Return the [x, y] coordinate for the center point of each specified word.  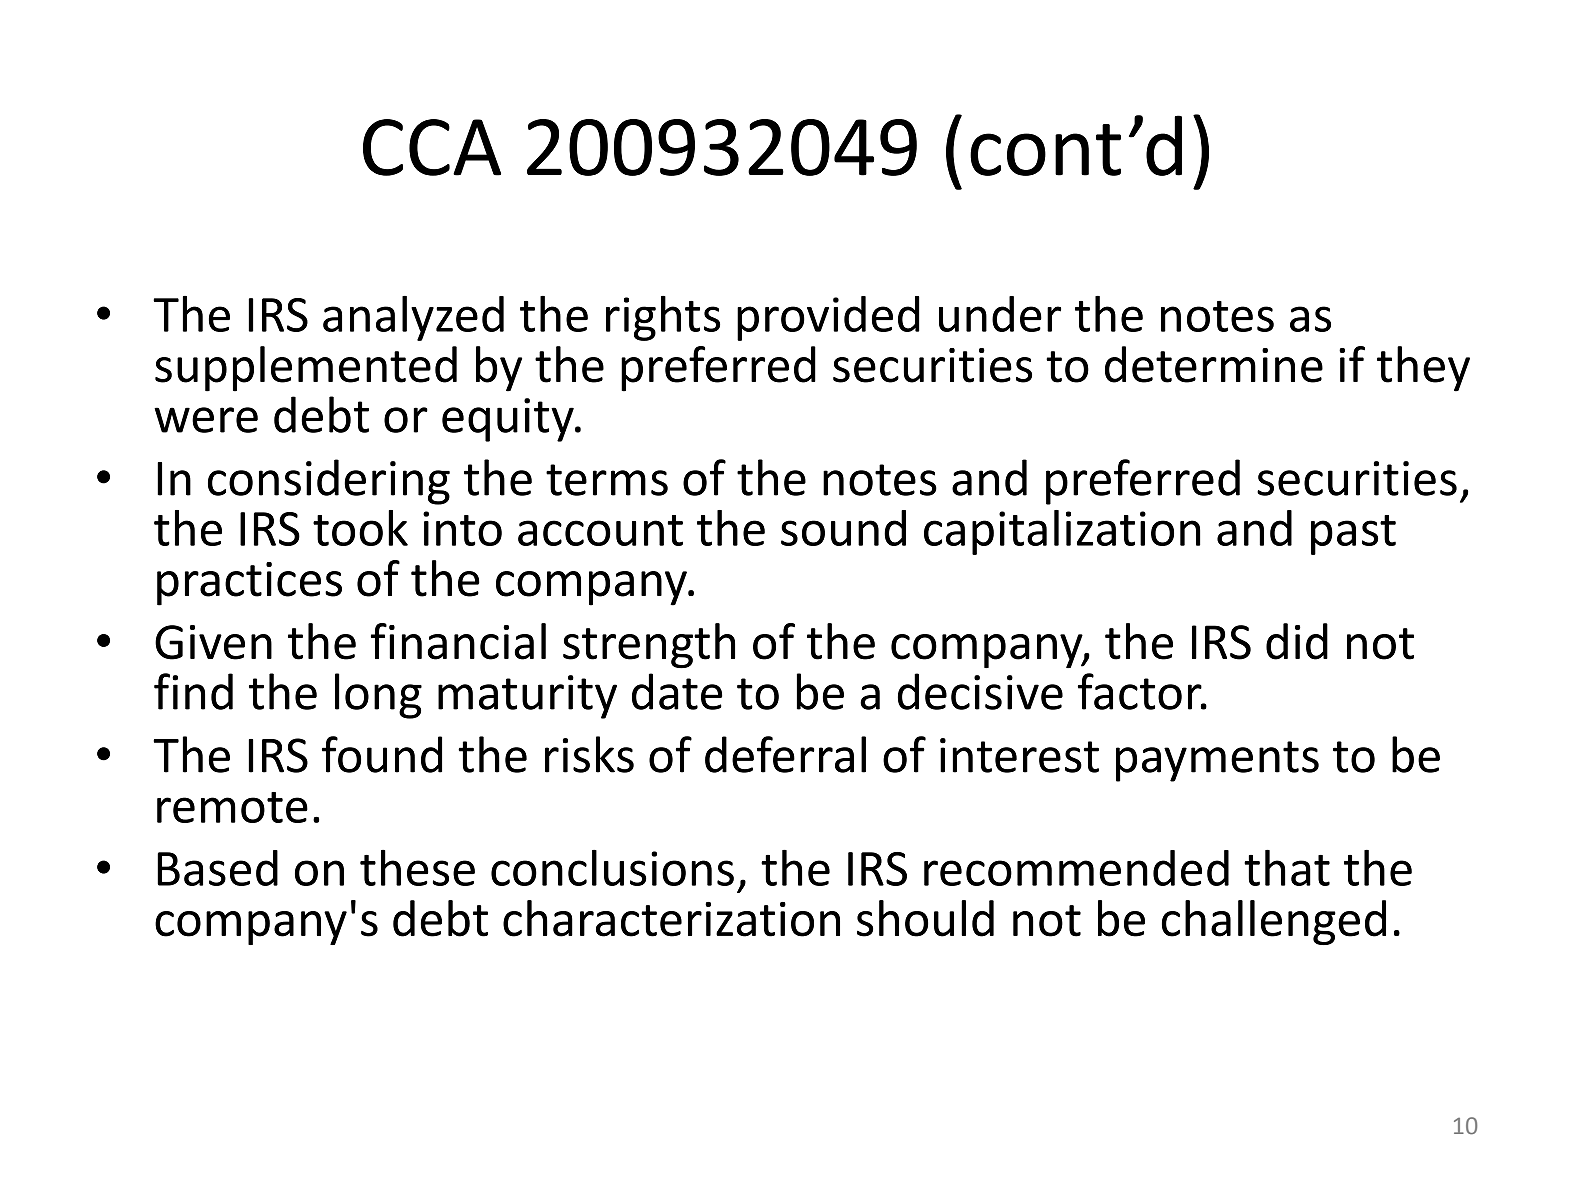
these [417, 868]
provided [828, 318]
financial [458, 641]
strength [649, 646]
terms [607, 480]
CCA [432, 147]
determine [1214, 364]
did [1297, 641]
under [1000, 314]
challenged [1274, 922]
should [925, 918]
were [206, 420]
